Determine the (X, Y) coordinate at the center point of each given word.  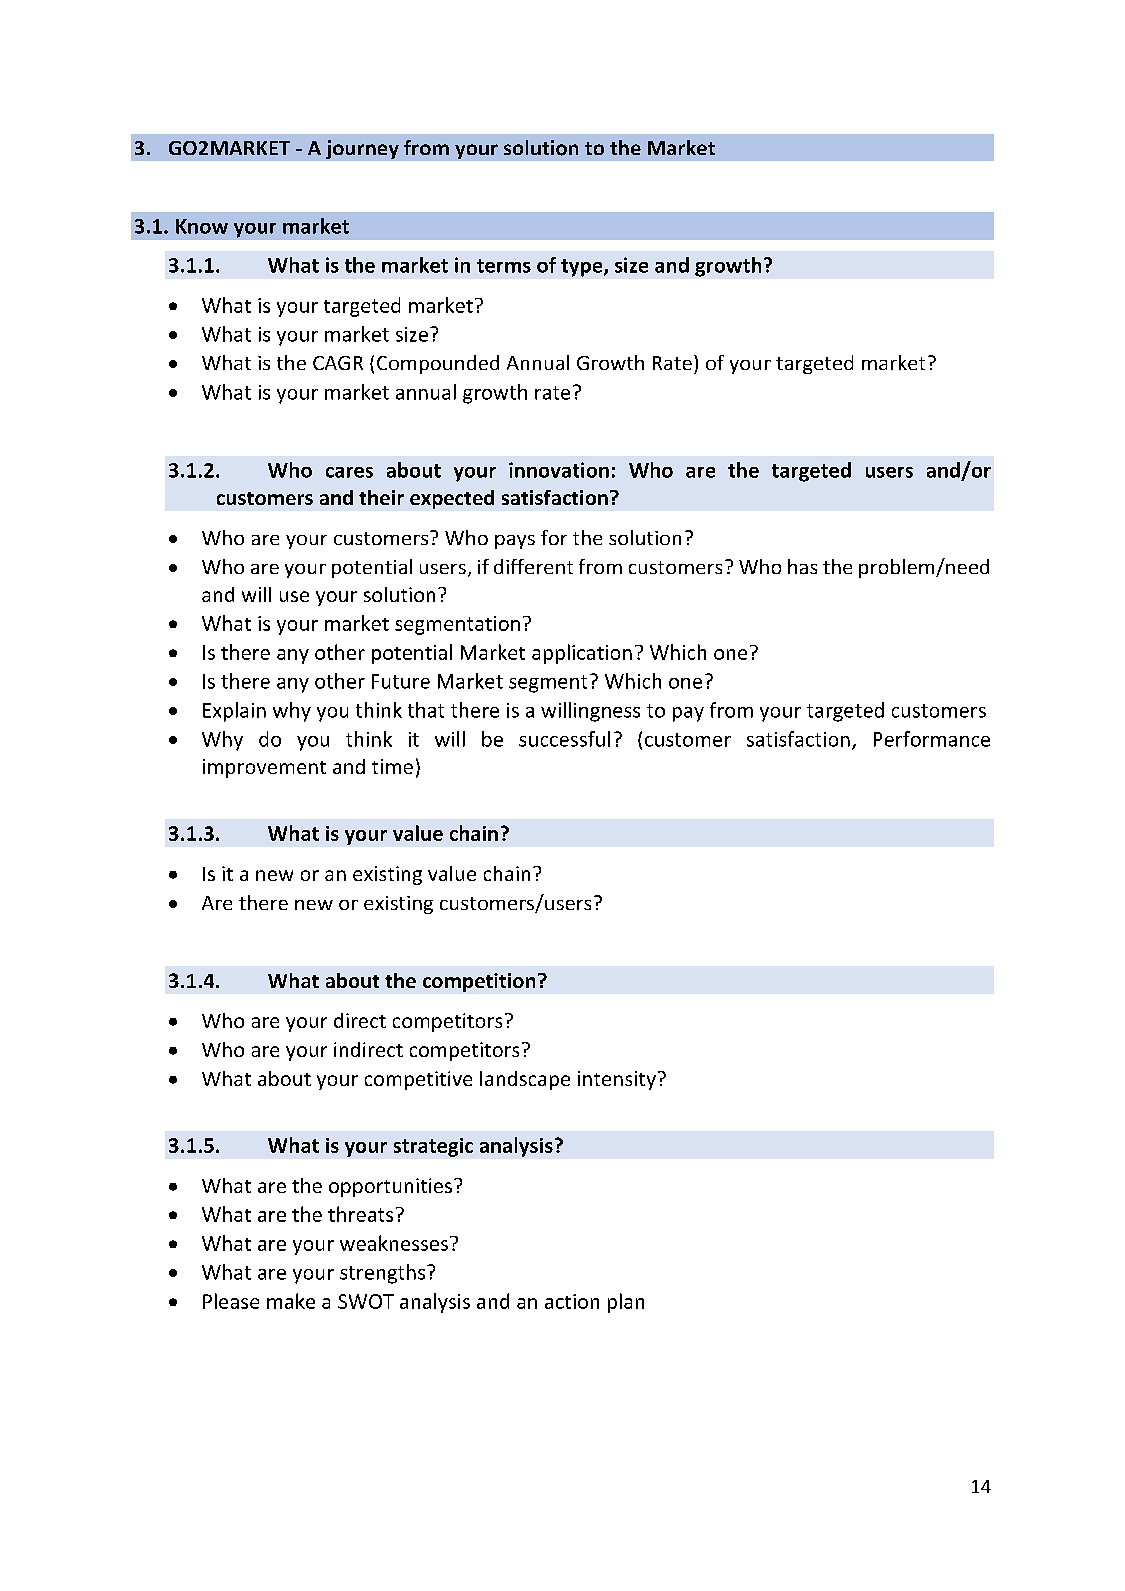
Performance (932, 739)
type (583, 268)
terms (504, 266)
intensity (617, 1080)
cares (349, 472)
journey (362, 149)
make (291, 1301)
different (533, 566)
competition (479, 982)
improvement (264, 768)
